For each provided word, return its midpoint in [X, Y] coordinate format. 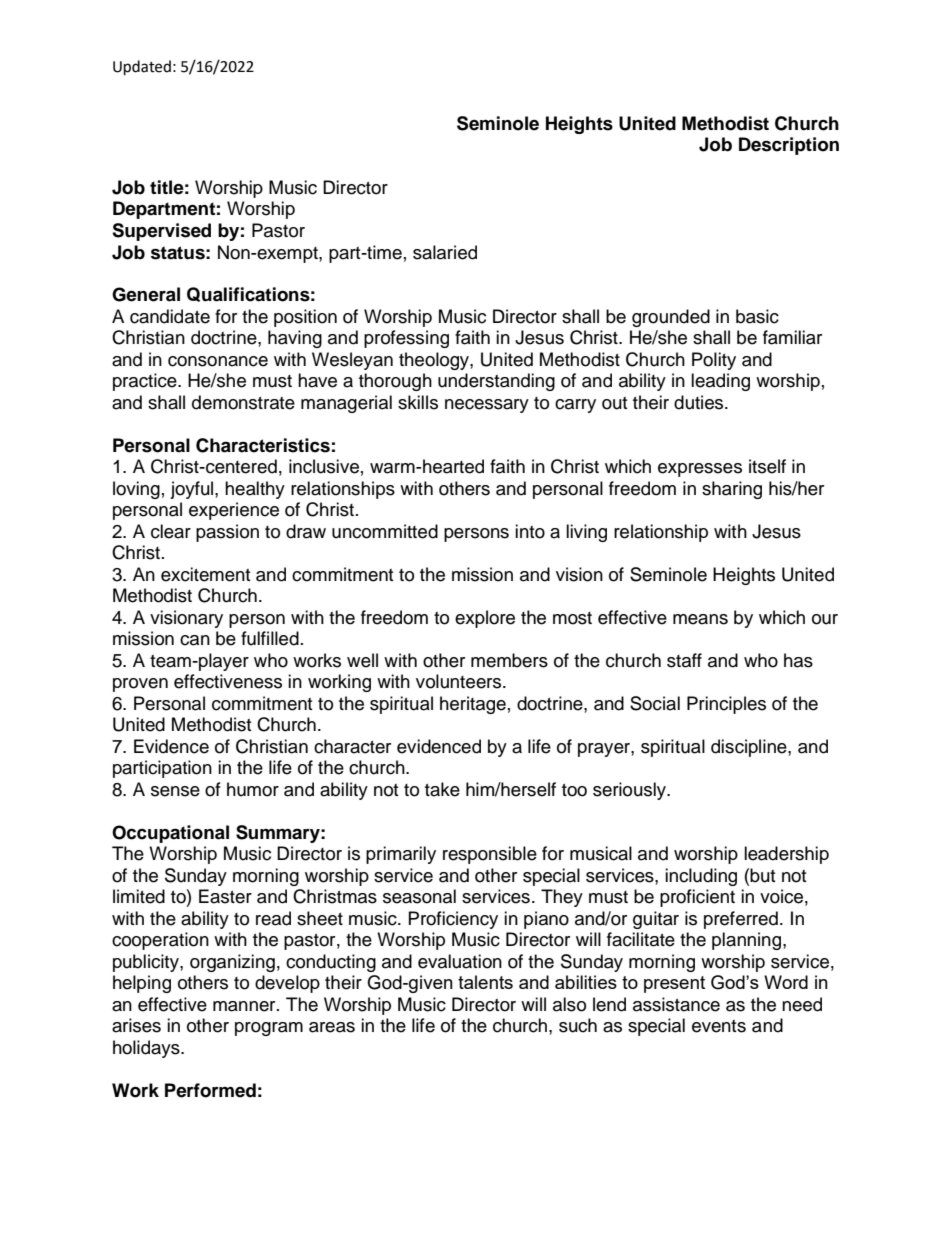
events [719, 1026]
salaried [445, 252]
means [700, 619]
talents [485, 982]
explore [485, 619]
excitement [205, 574]
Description [789, 146]
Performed [210, 1090]
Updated [142, 67]
